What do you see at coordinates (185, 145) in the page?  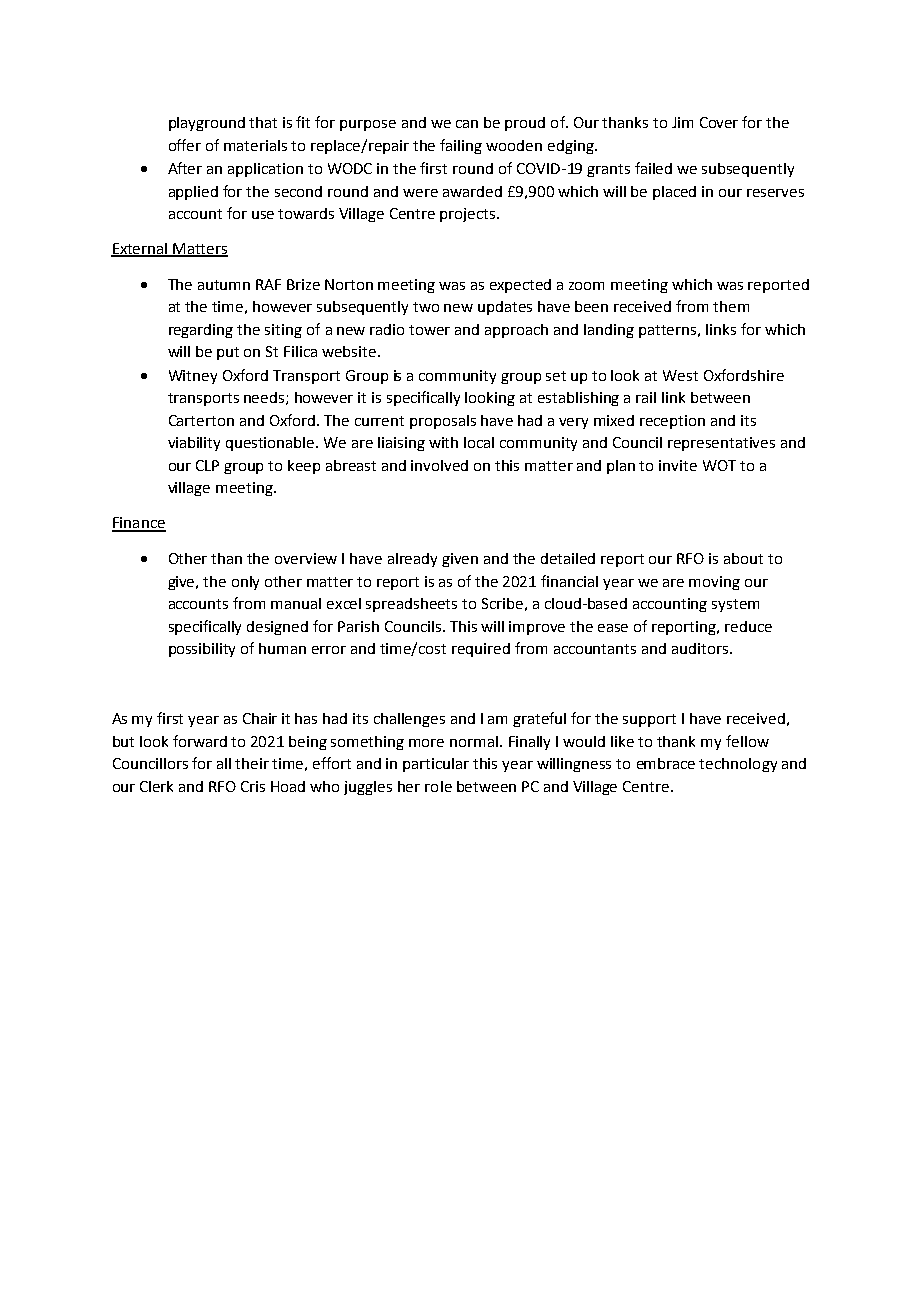 I see `offer` at bounding box center [185, 145].
